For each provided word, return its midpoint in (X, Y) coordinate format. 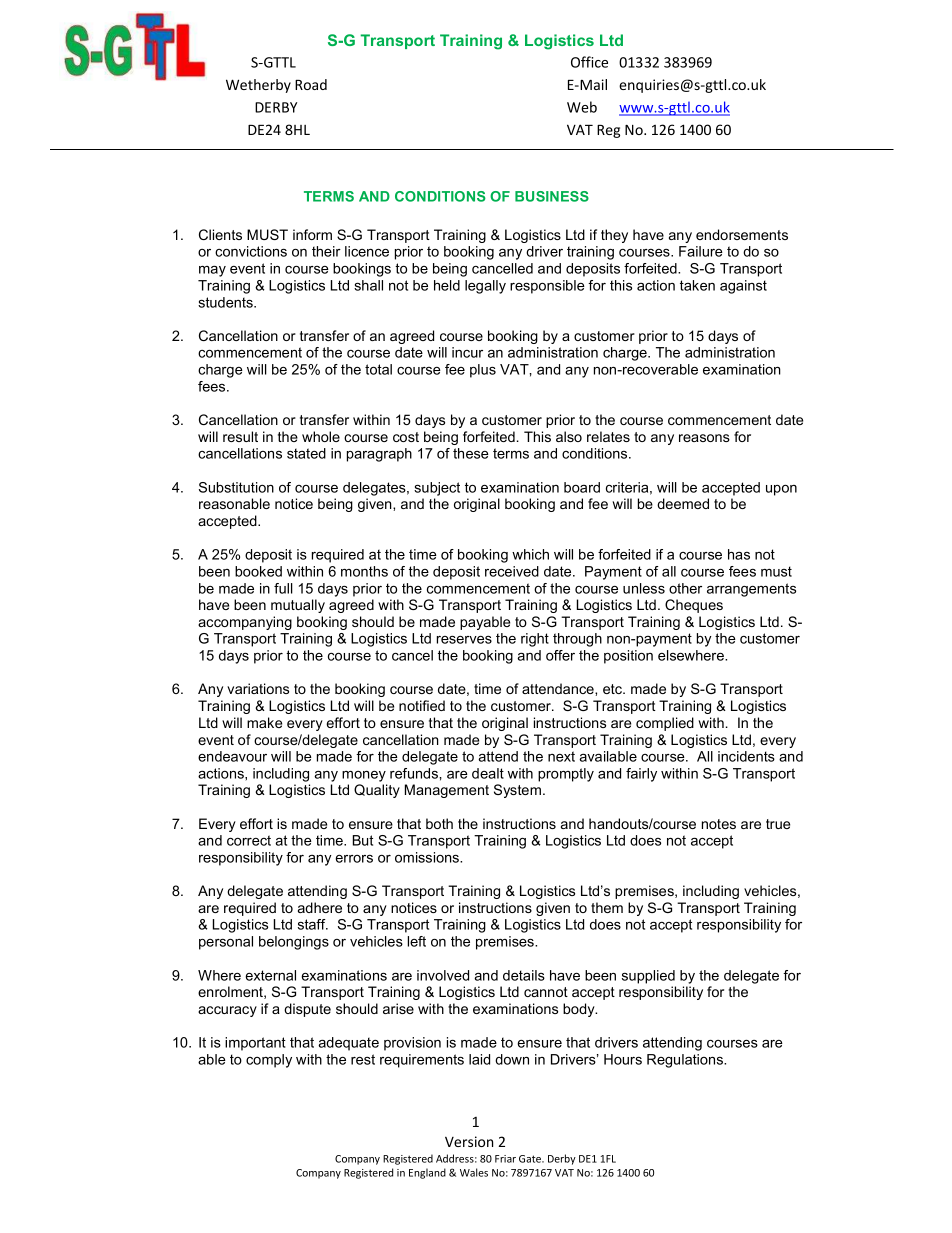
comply (269, 1061)
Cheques (694, 606)
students (226, 302)
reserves (464, 640)
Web (582, 107)
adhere (320, 907)
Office (589, 62)
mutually (298, 606)
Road (311, 84)
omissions (428, 857)
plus (483, 371)
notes (719, 824)
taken (697, 285)
